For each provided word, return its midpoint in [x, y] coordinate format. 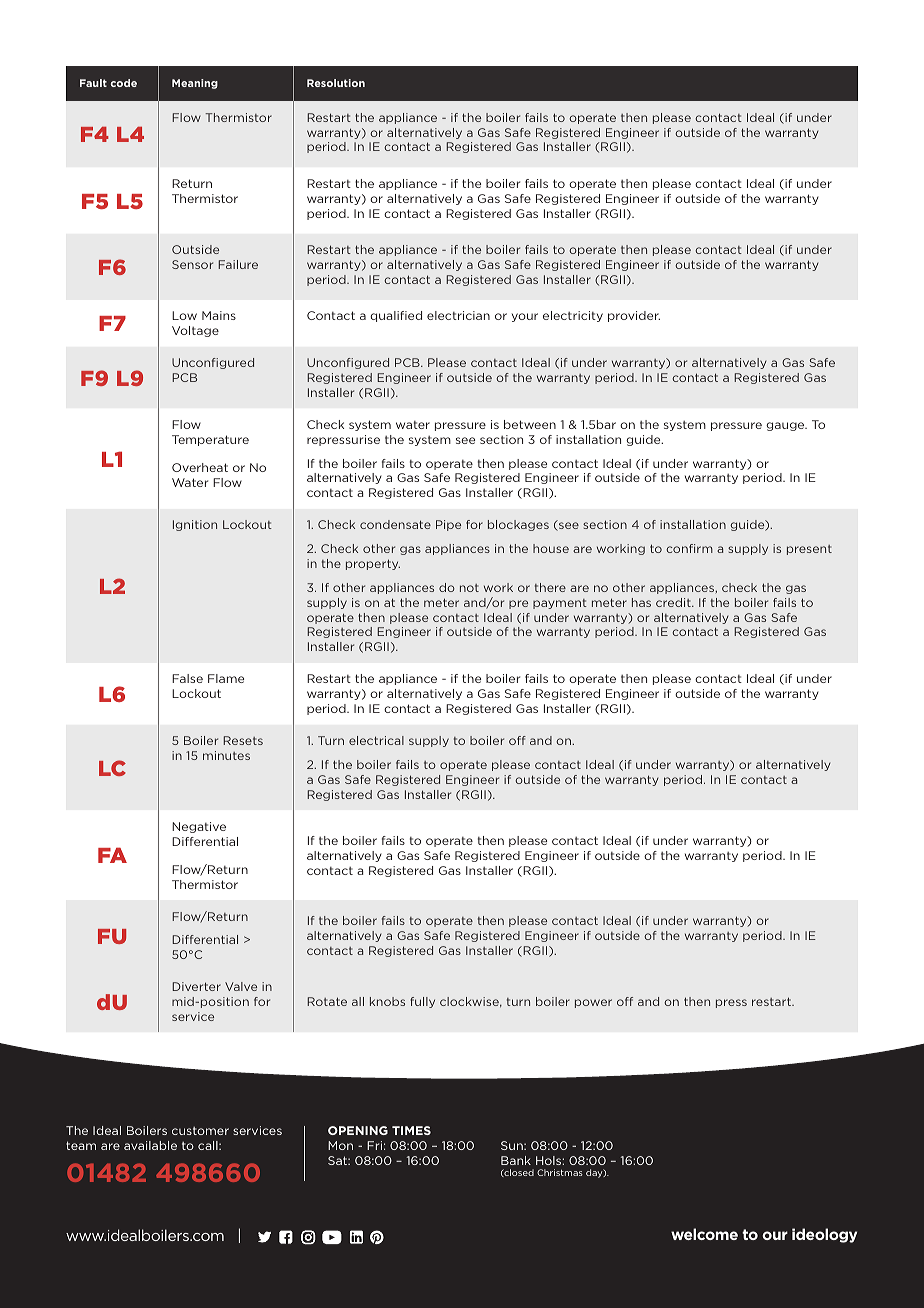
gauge [786, 426]
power [593, 1003]
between [530, 424]
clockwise [470, 1002]
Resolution [336, 83]
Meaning [195, 84]
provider [634, 316]
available [150, 1145]
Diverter [196, 986]
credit [674, 602]
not [469, 588]
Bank [516, 1160]
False [187, 678]
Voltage [195, 331]
